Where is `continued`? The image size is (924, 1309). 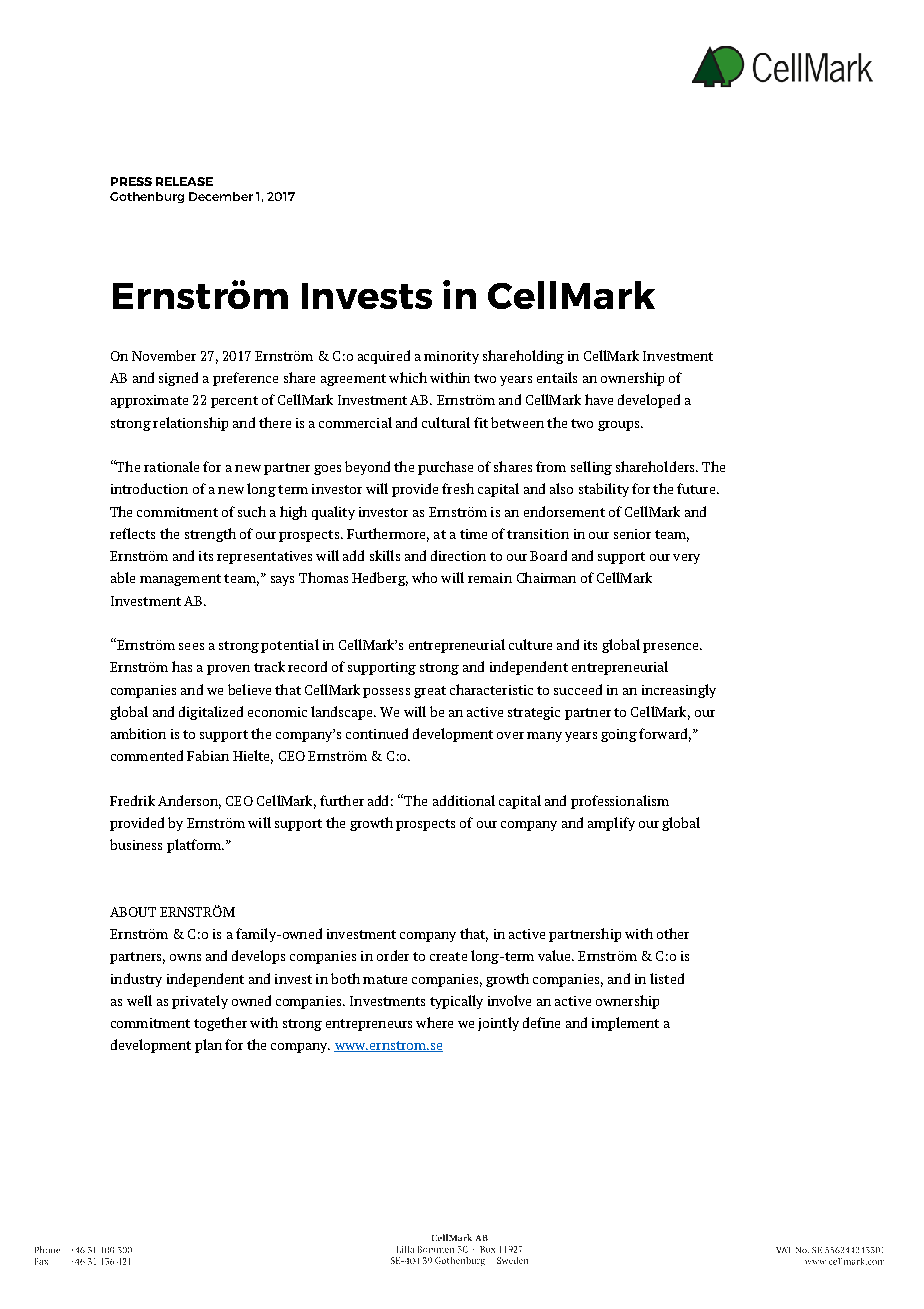 continued is located at coordinates (377, 733).
